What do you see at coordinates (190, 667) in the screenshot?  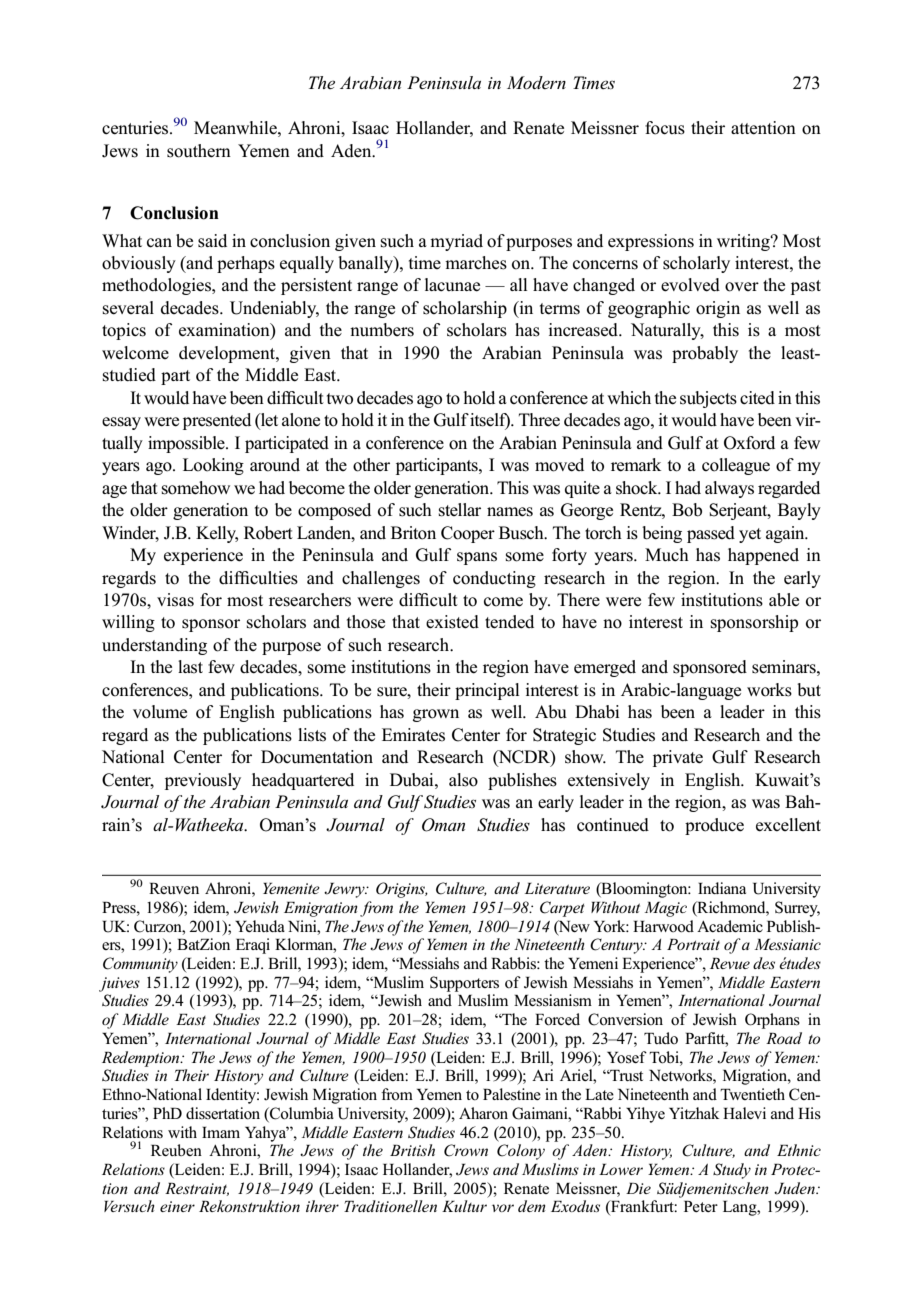 I see `last` at bounding box center [190, 667].
